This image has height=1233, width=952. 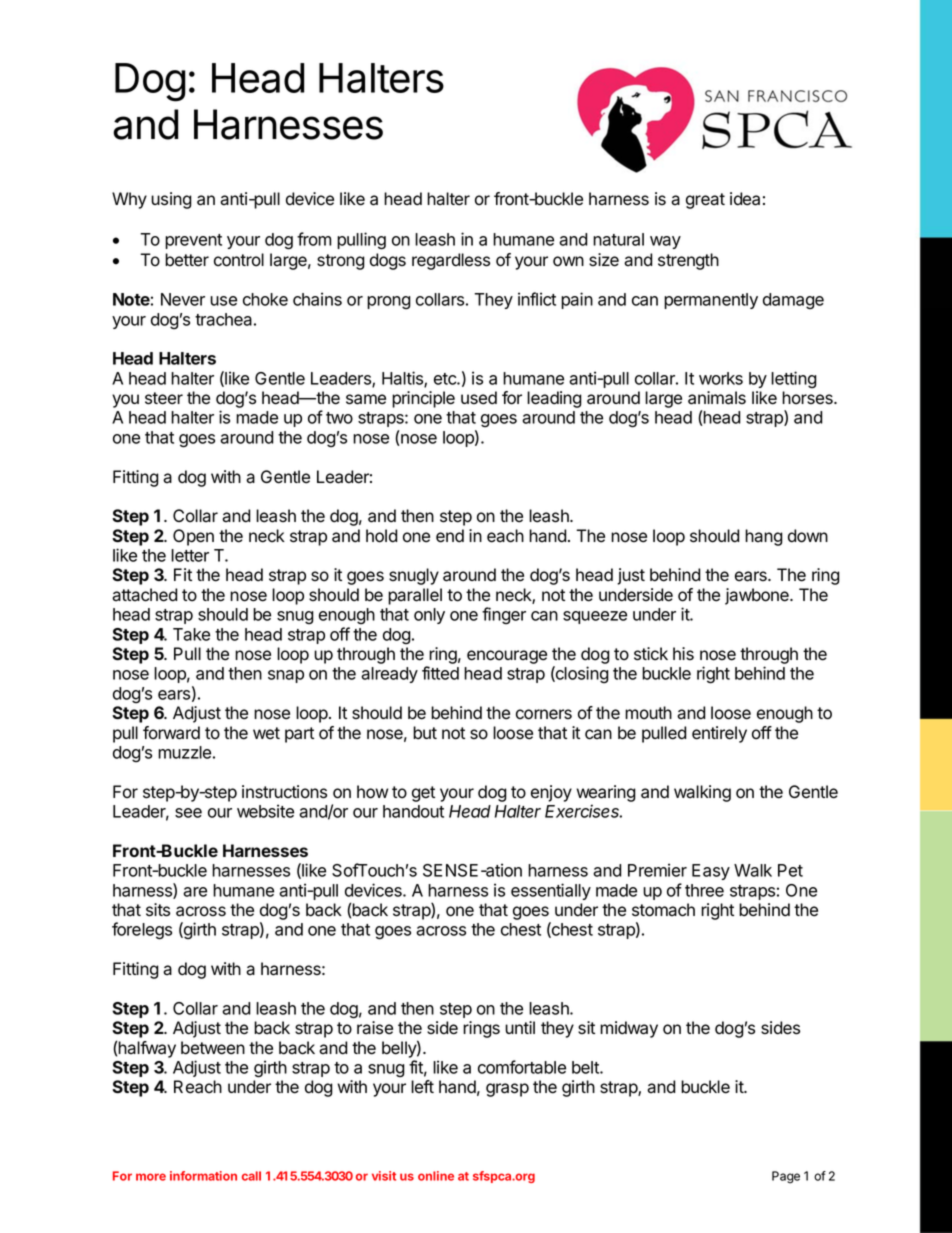 I want to click on regardless, so click(x=451, y=261).
